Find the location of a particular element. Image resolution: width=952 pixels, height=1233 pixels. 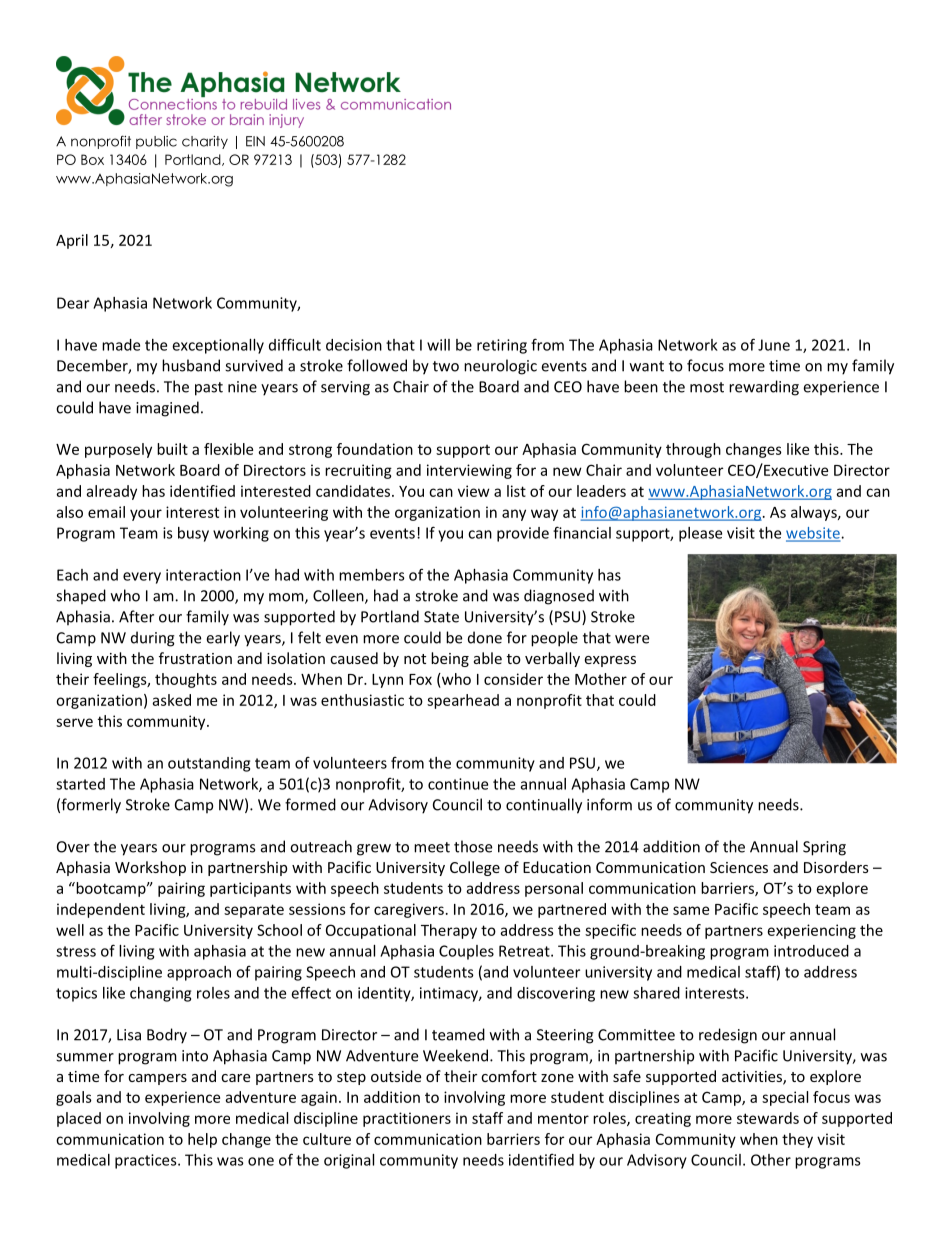

help is located at coordinates (202, 1140).
